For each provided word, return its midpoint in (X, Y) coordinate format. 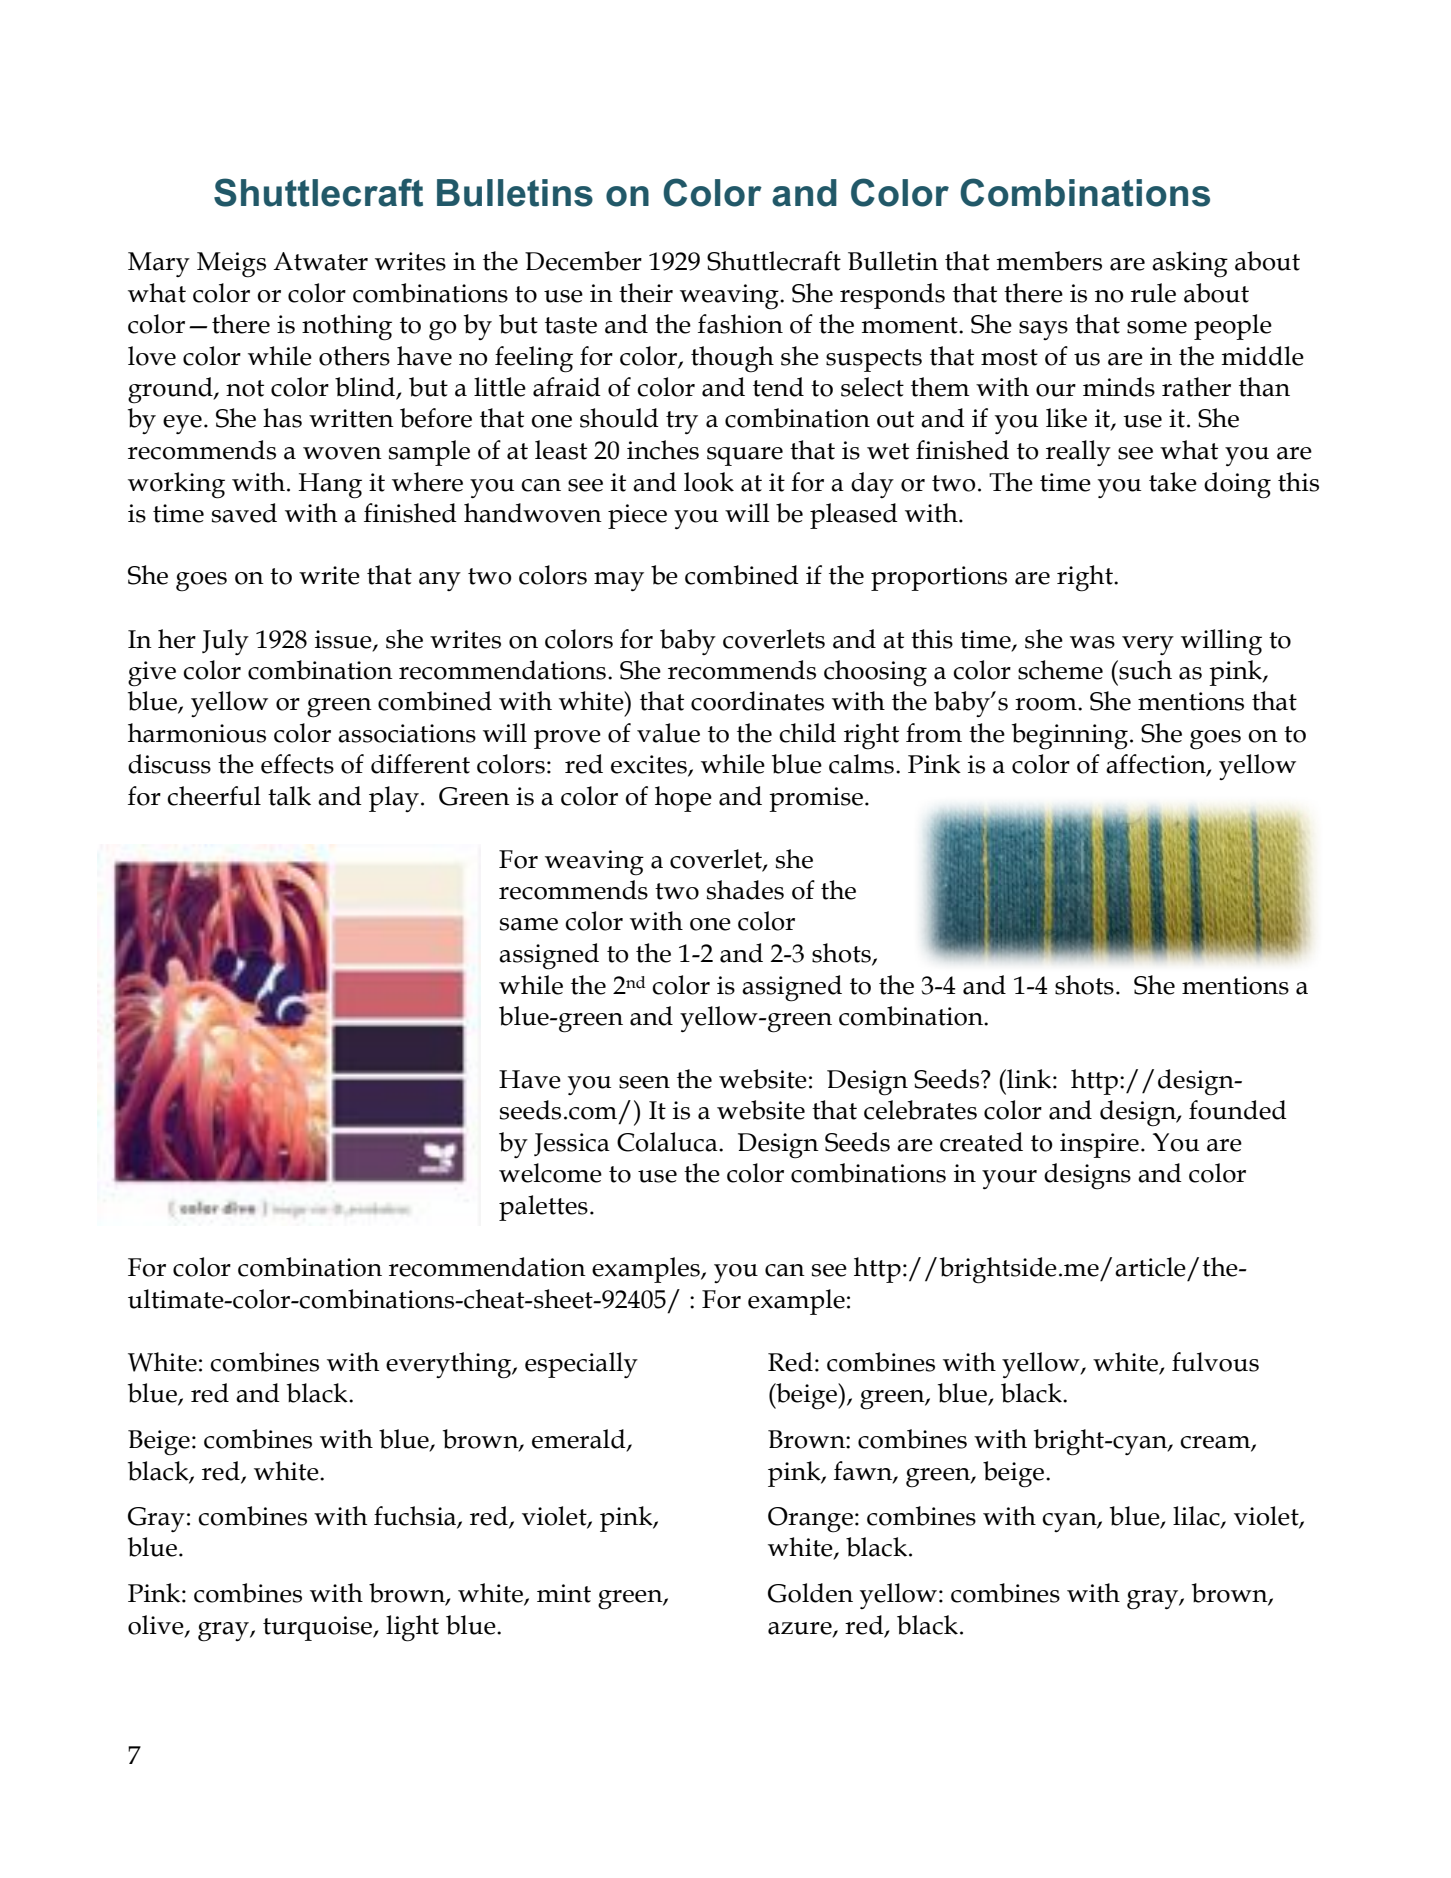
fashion (740, 324)
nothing (347, 327)
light (412, 1628)
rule (1153, 293)
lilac (1197, 1517)
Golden (810, 1593)
